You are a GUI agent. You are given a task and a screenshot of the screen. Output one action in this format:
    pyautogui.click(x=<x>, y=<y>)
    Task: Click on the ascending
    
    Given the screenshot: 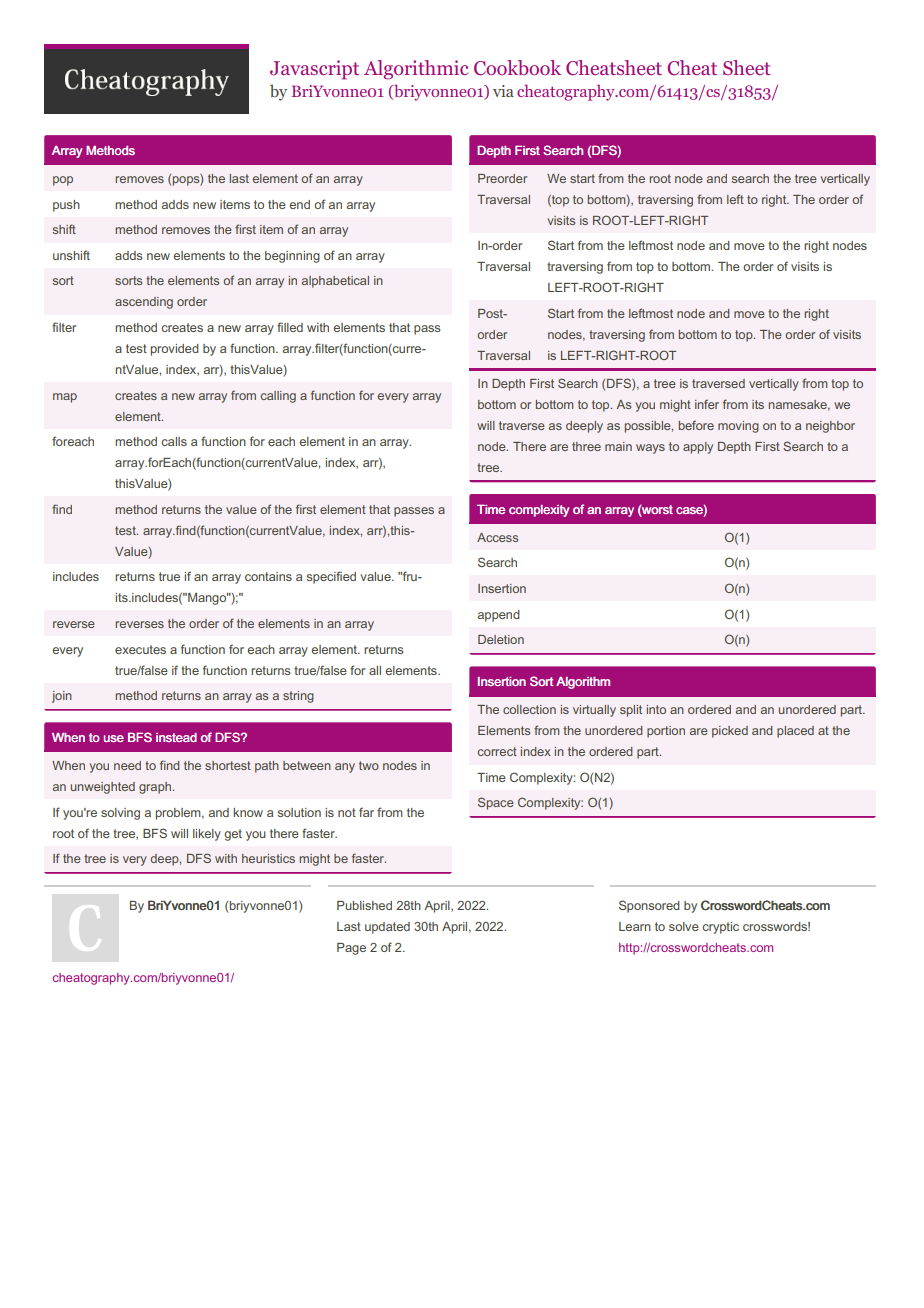 What is the action you would take?
    pyautogui.click(x=144, y=303)
